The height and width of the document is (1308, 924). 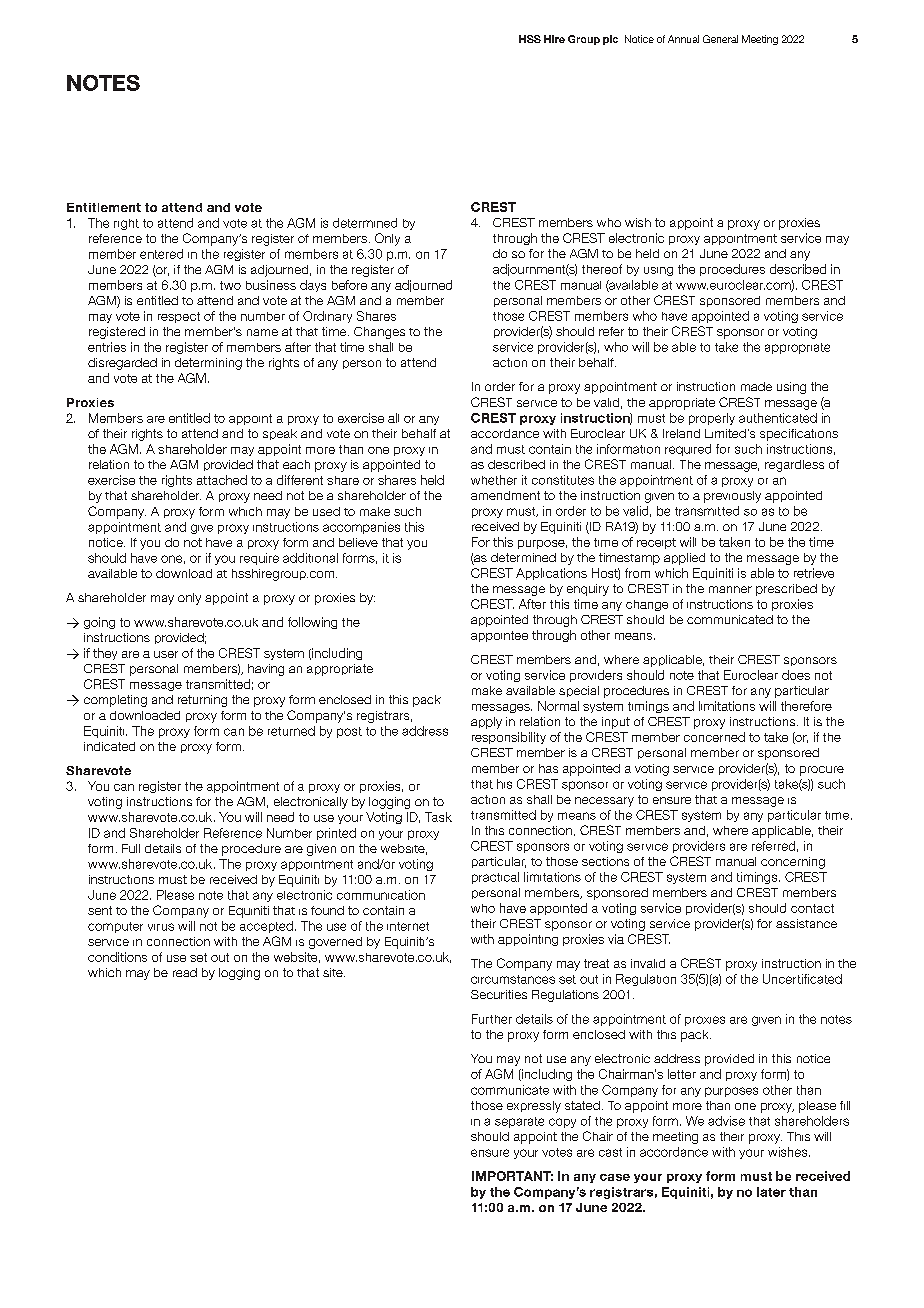 What do you see at coordinates (519, 1122) in the document?
I see `separate` at bounding box center [519, 1122].
